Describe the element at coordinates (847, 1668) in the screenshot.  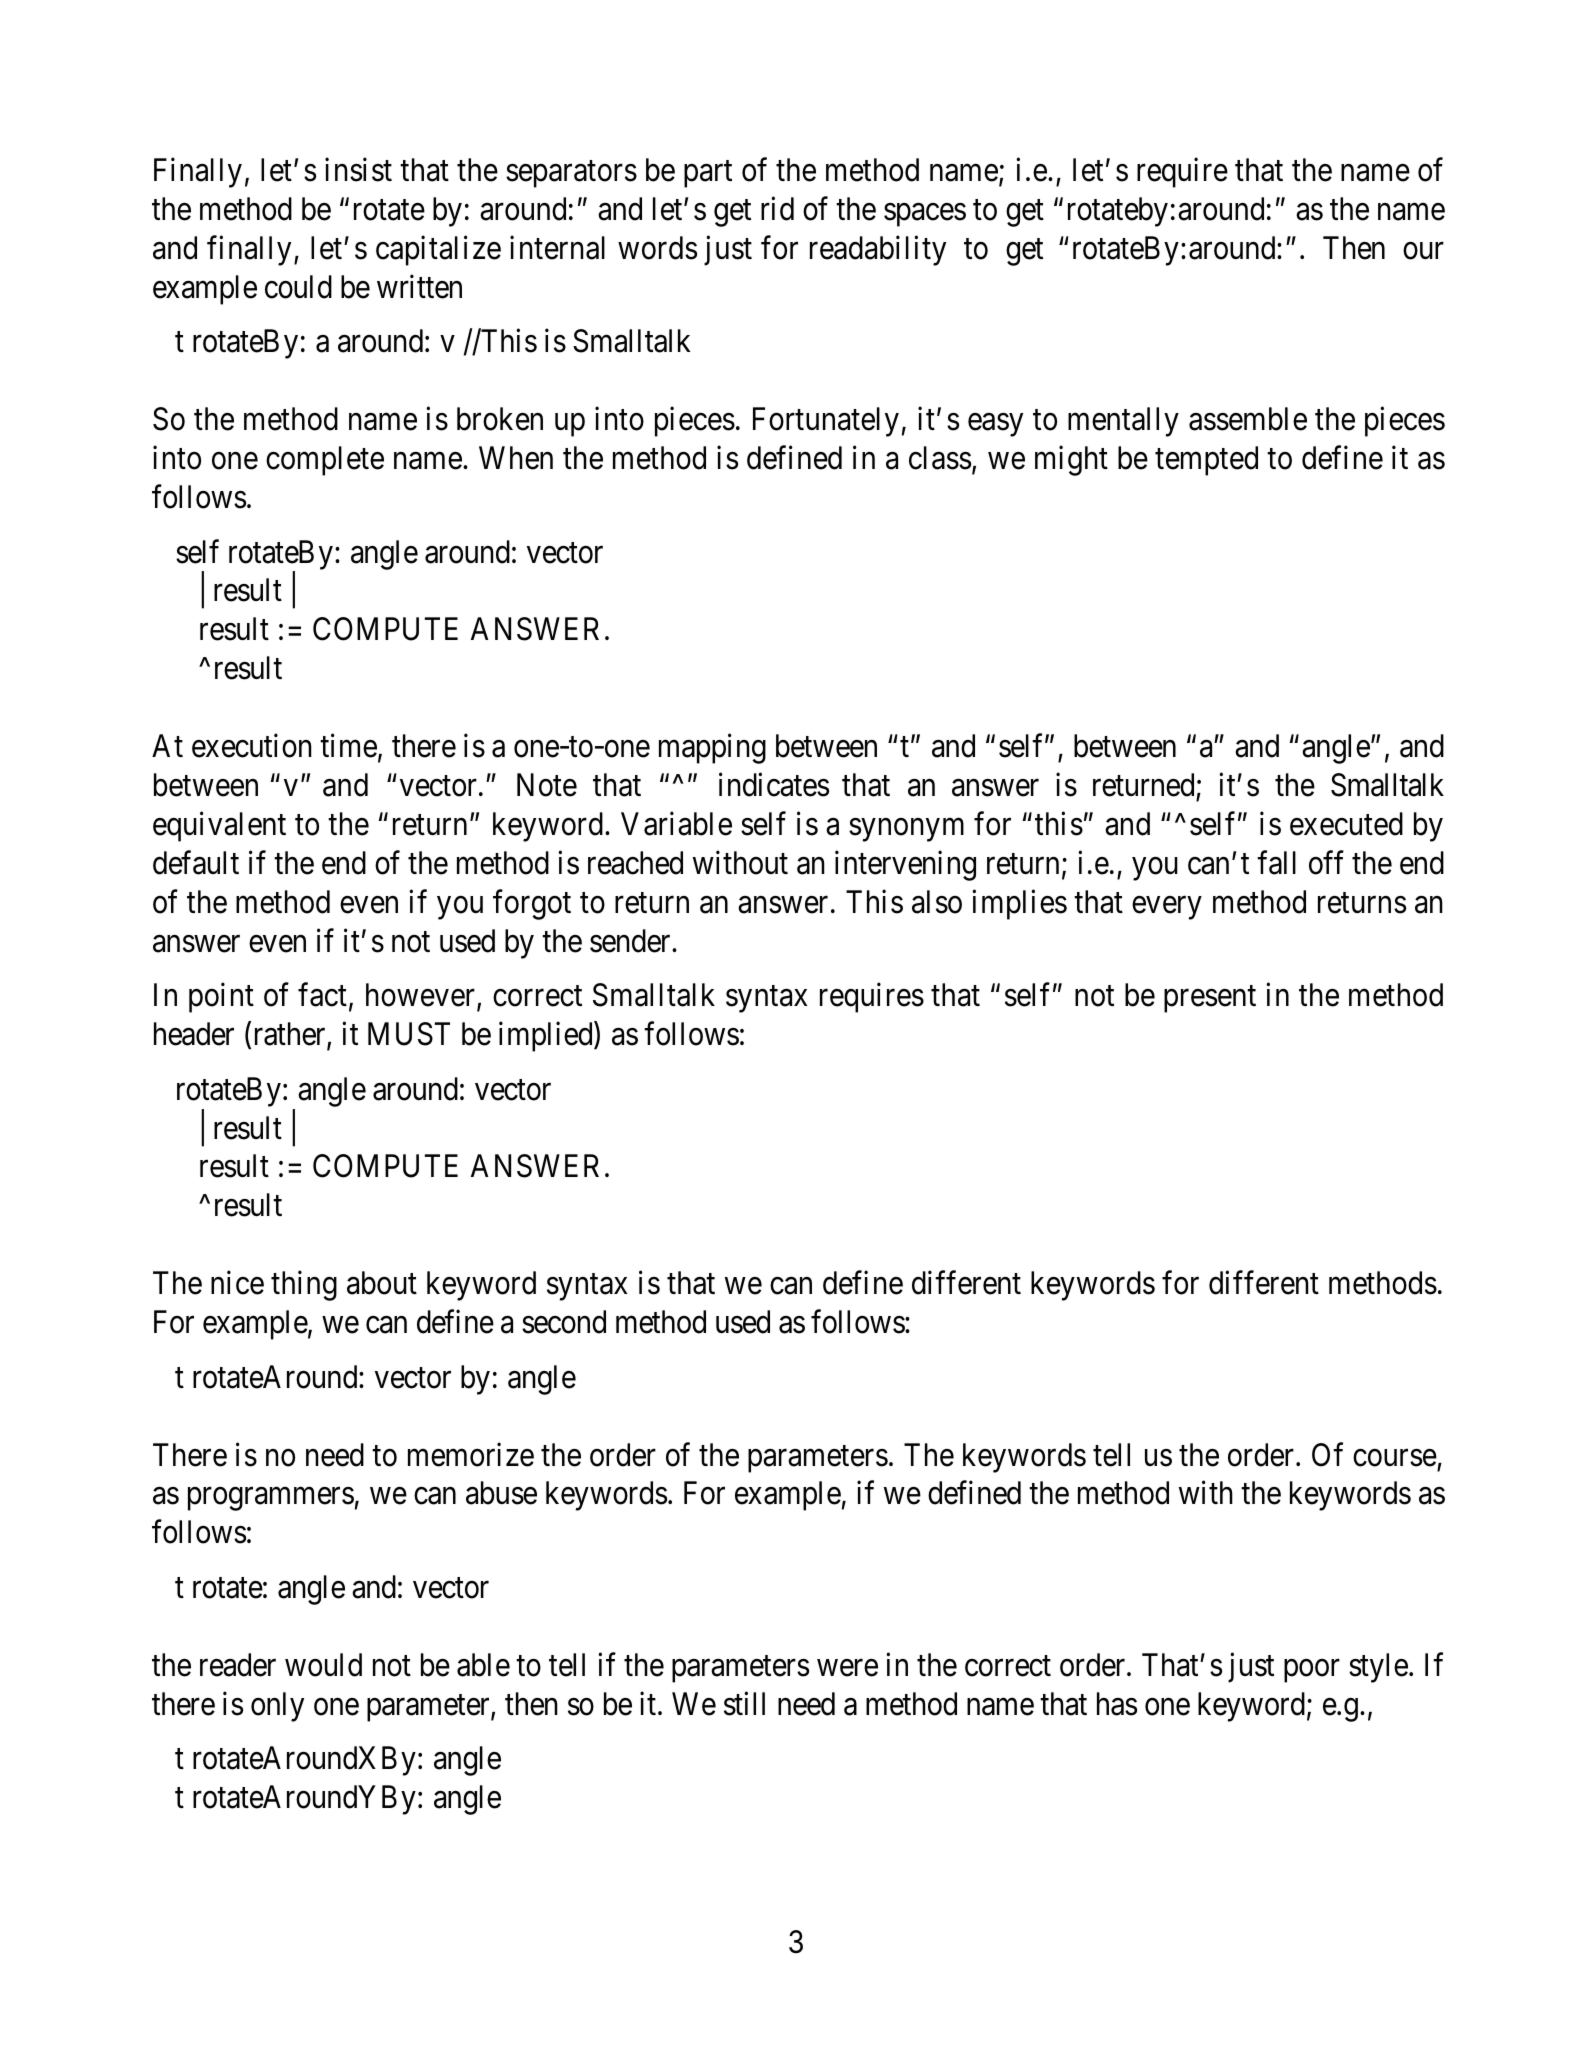
I see `were` at that location.
